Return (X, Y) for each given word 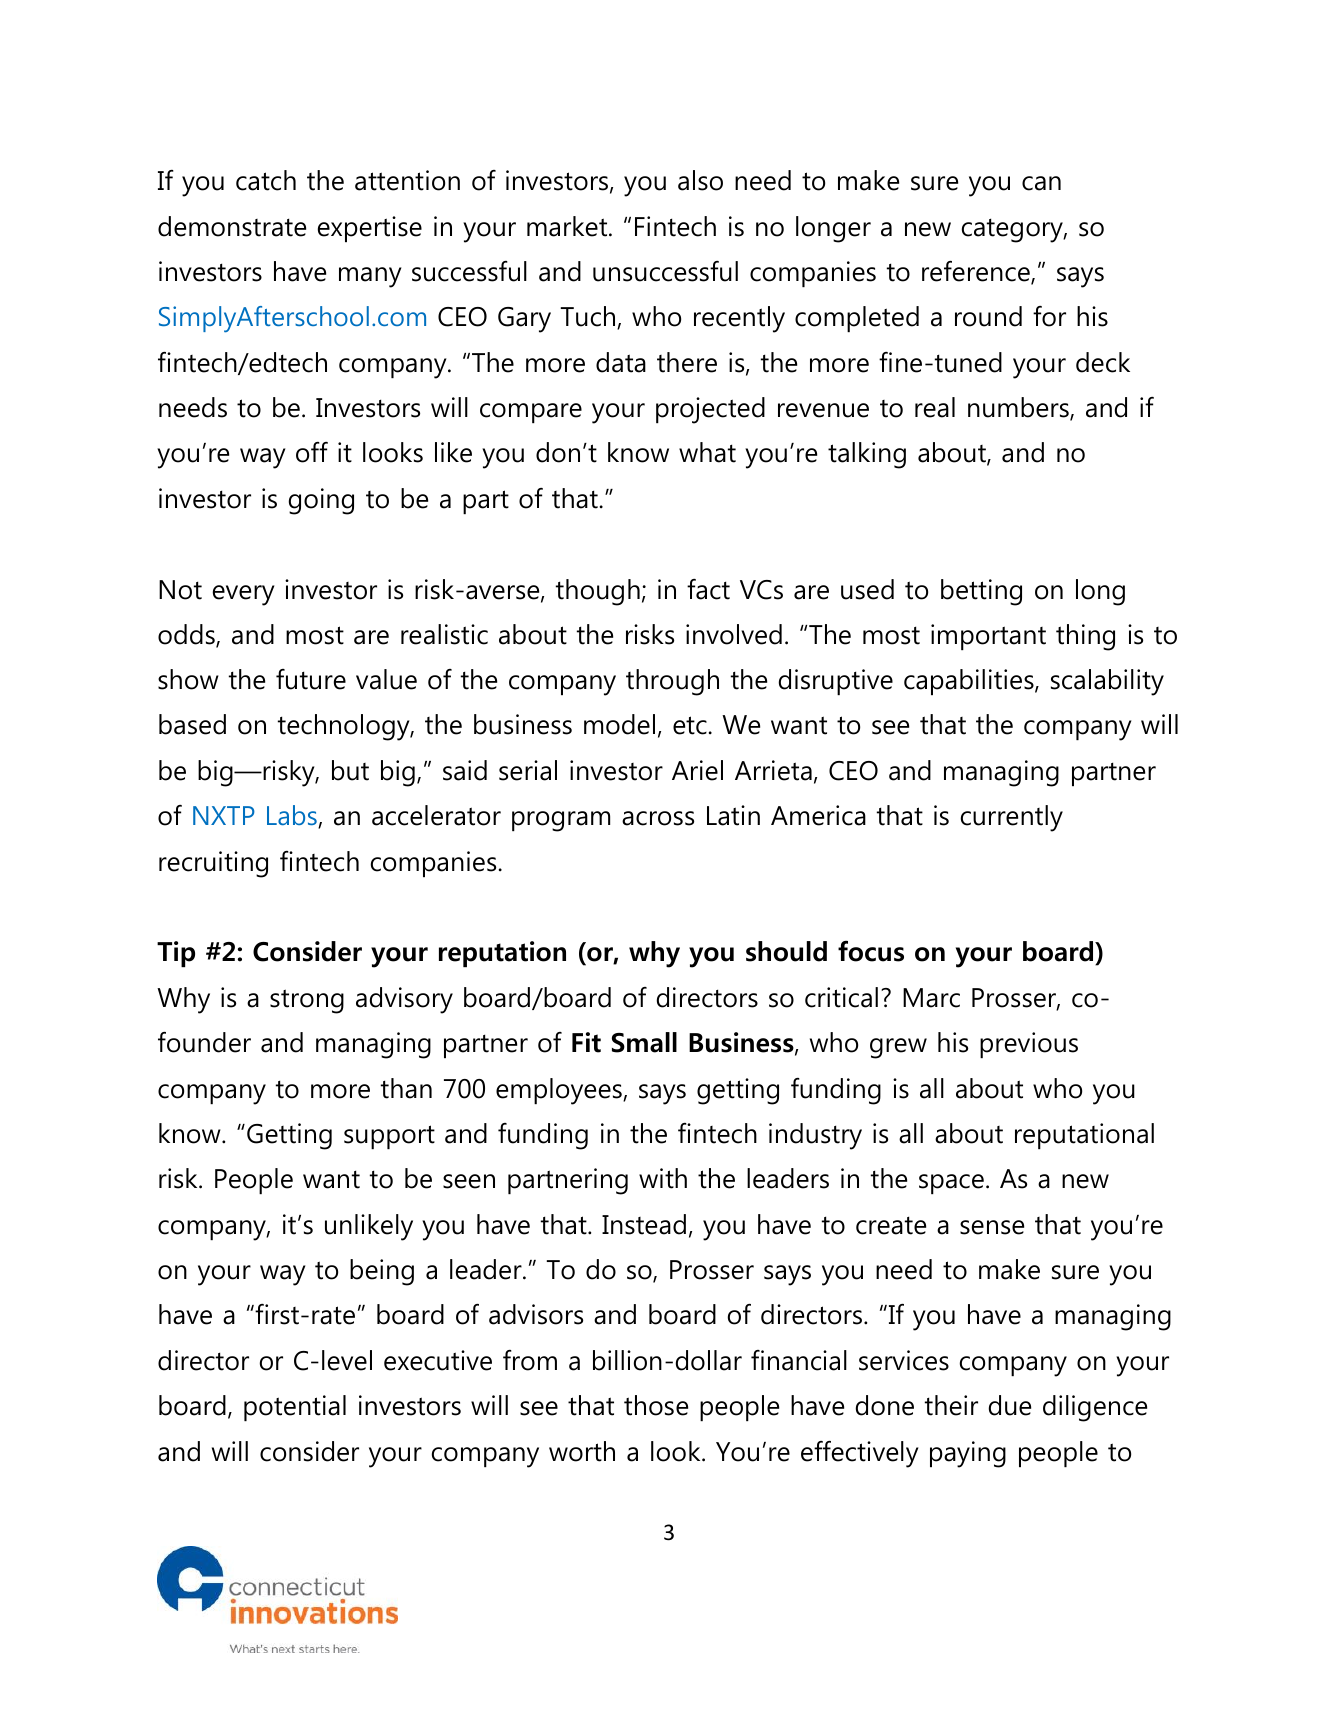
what (707, 452)
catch (266, 180)
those (656, 1405)
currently (1012, 818)
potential (295, 1408)
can (1041, 183)
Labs (293, 817)
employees (560, 1091)
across (658, 818)
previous (1029, 1045)
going (321, 501)
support (389, 1137)
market (568, 226)
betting (981, 592)
